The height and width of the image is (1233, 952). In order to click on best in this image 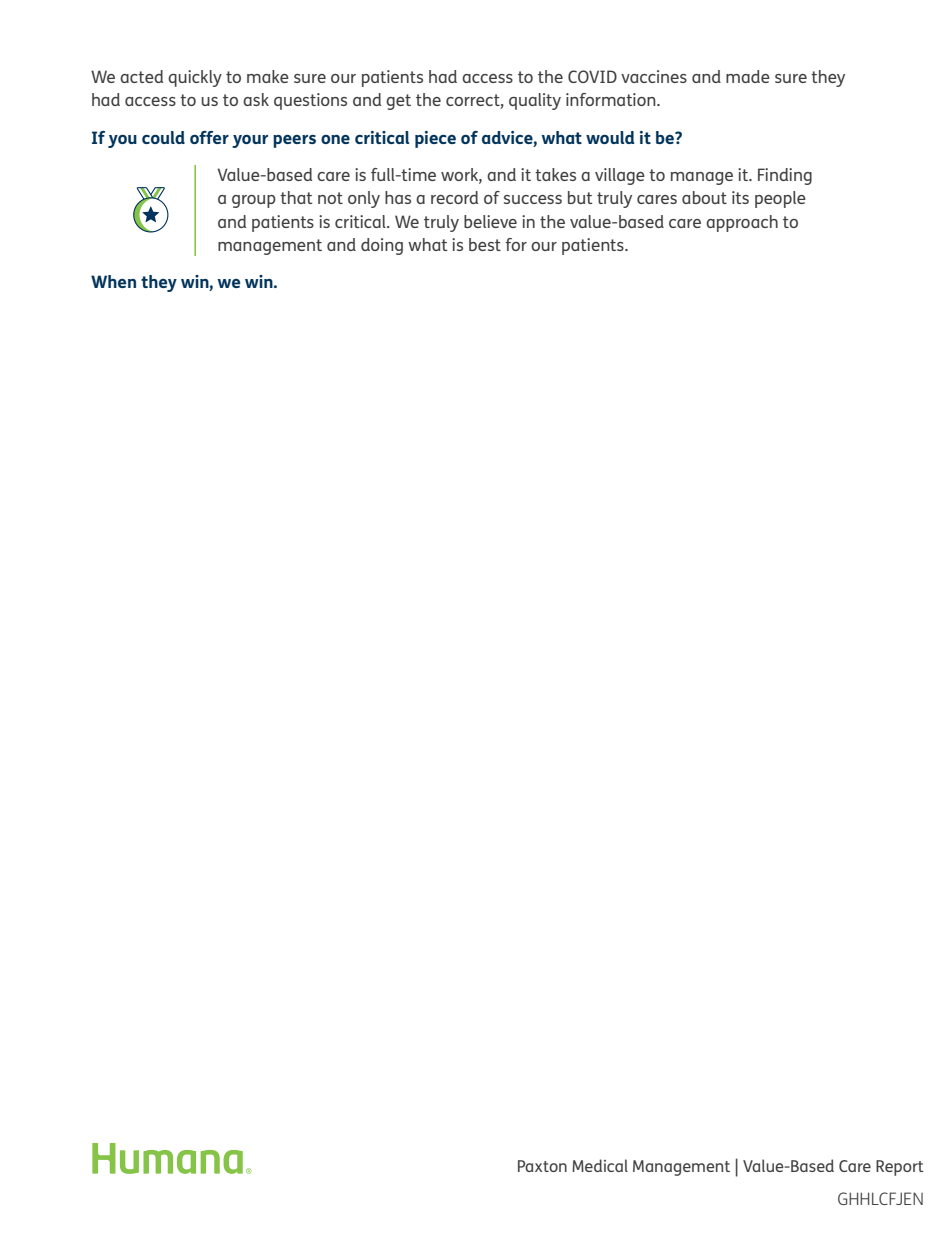, I will do `click(485, 244)`.
